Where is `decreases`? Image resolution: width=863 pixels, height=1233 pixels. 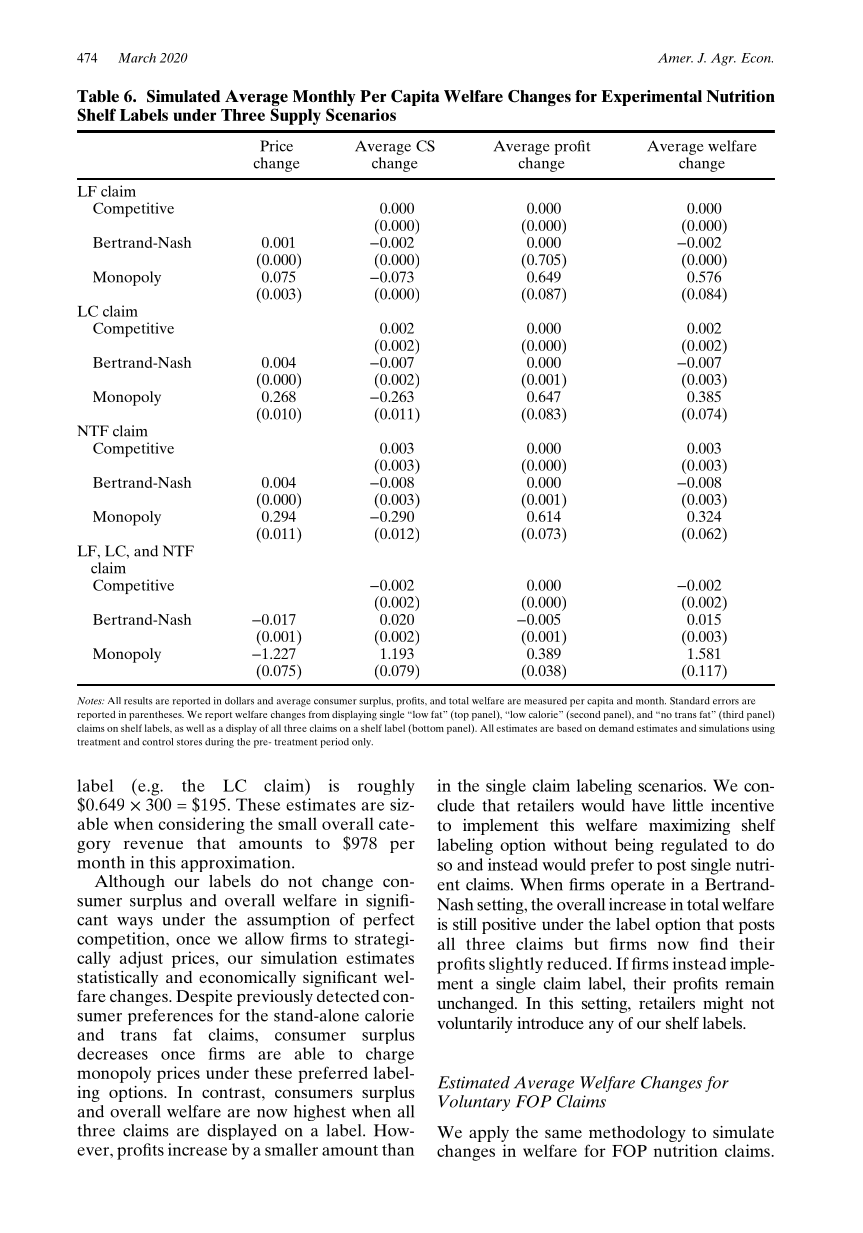
decreases is located at coordinates (112, 1053).
